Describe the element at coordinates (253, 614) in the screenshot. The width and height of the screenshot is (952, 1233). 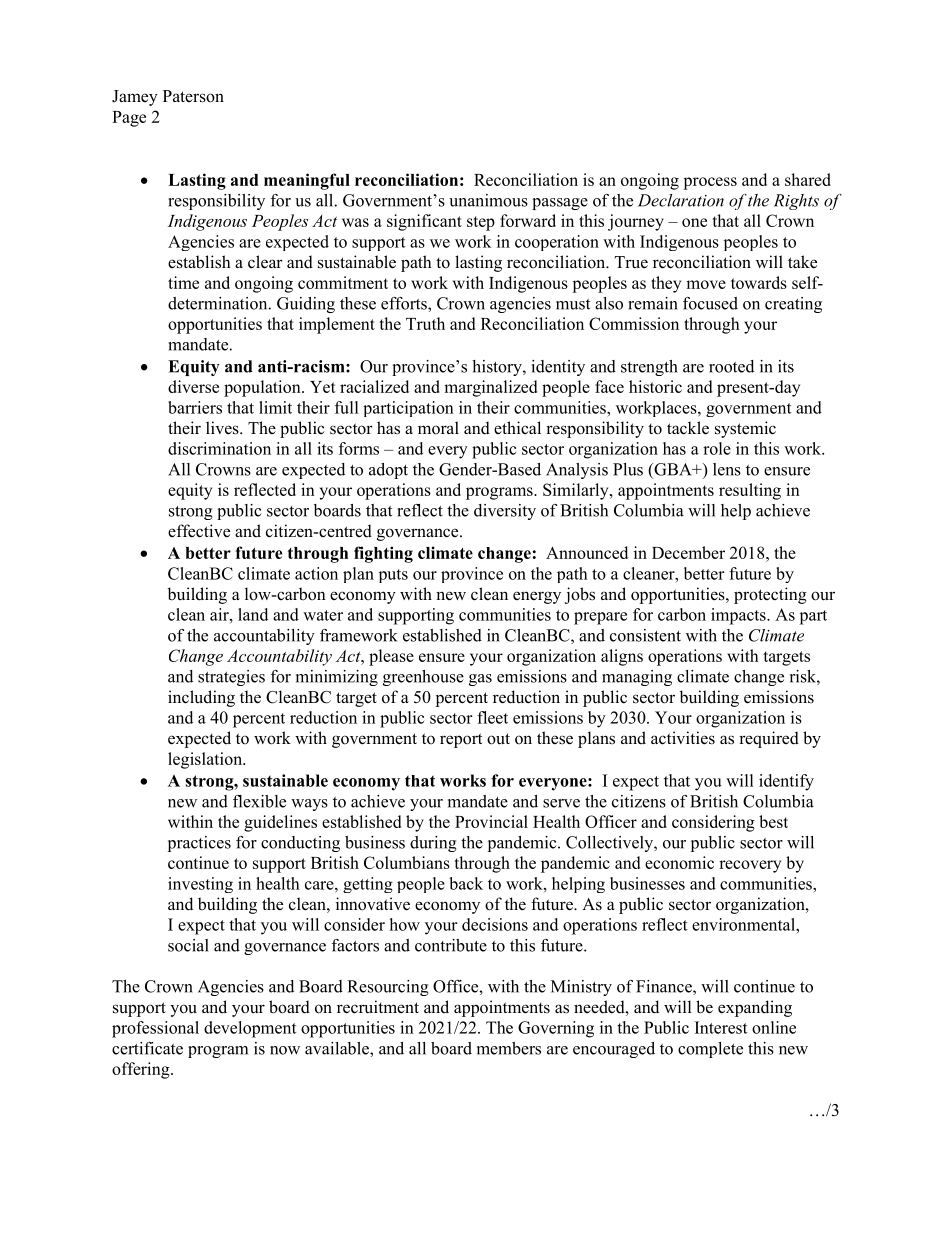
I see `land` at that location.
